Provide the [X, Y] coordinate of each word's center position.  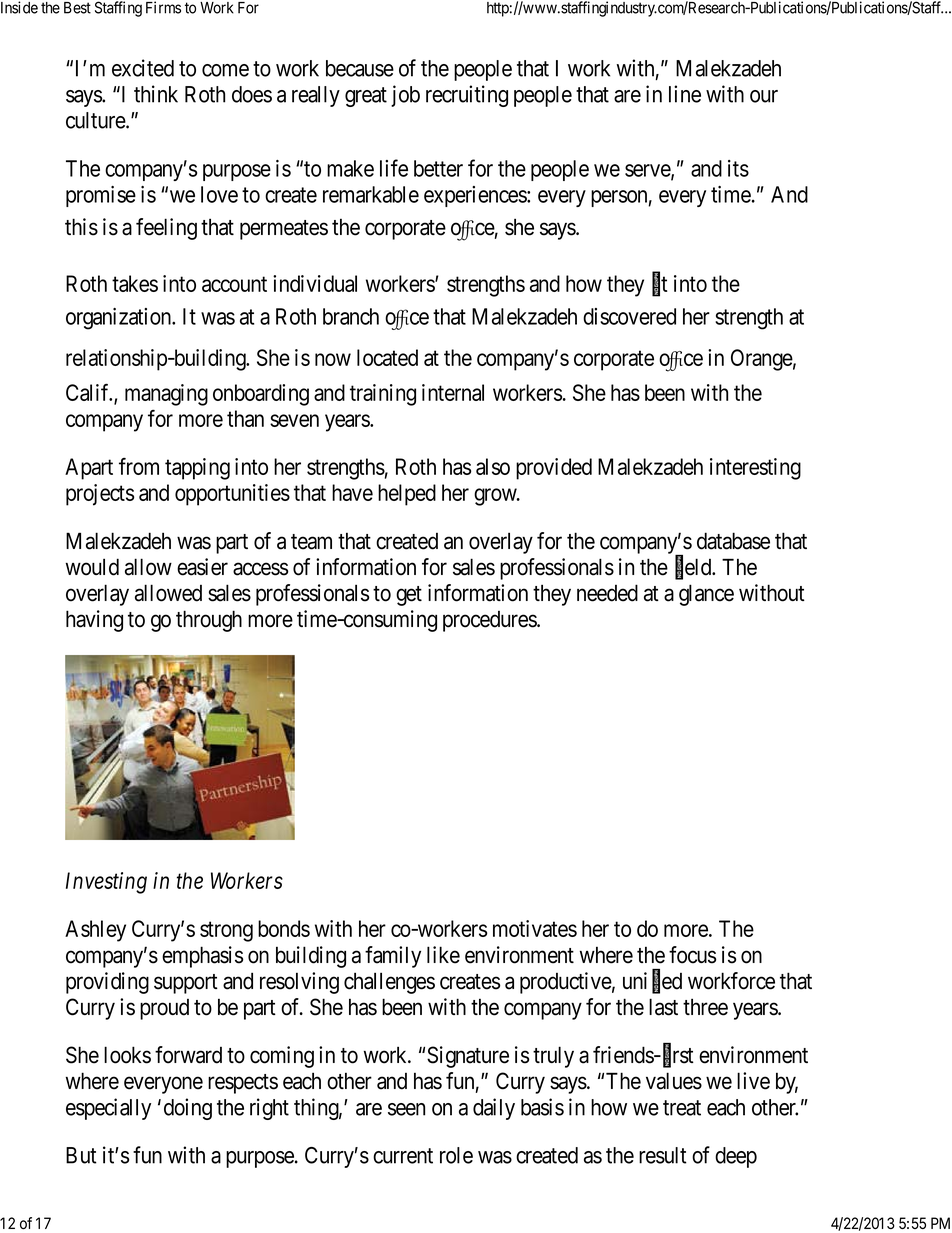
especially [108, 1109]
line [685, 94]
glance [706, 595]
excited [143, 68]
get [409, 596]
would [92, 567]
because [360, 68]
